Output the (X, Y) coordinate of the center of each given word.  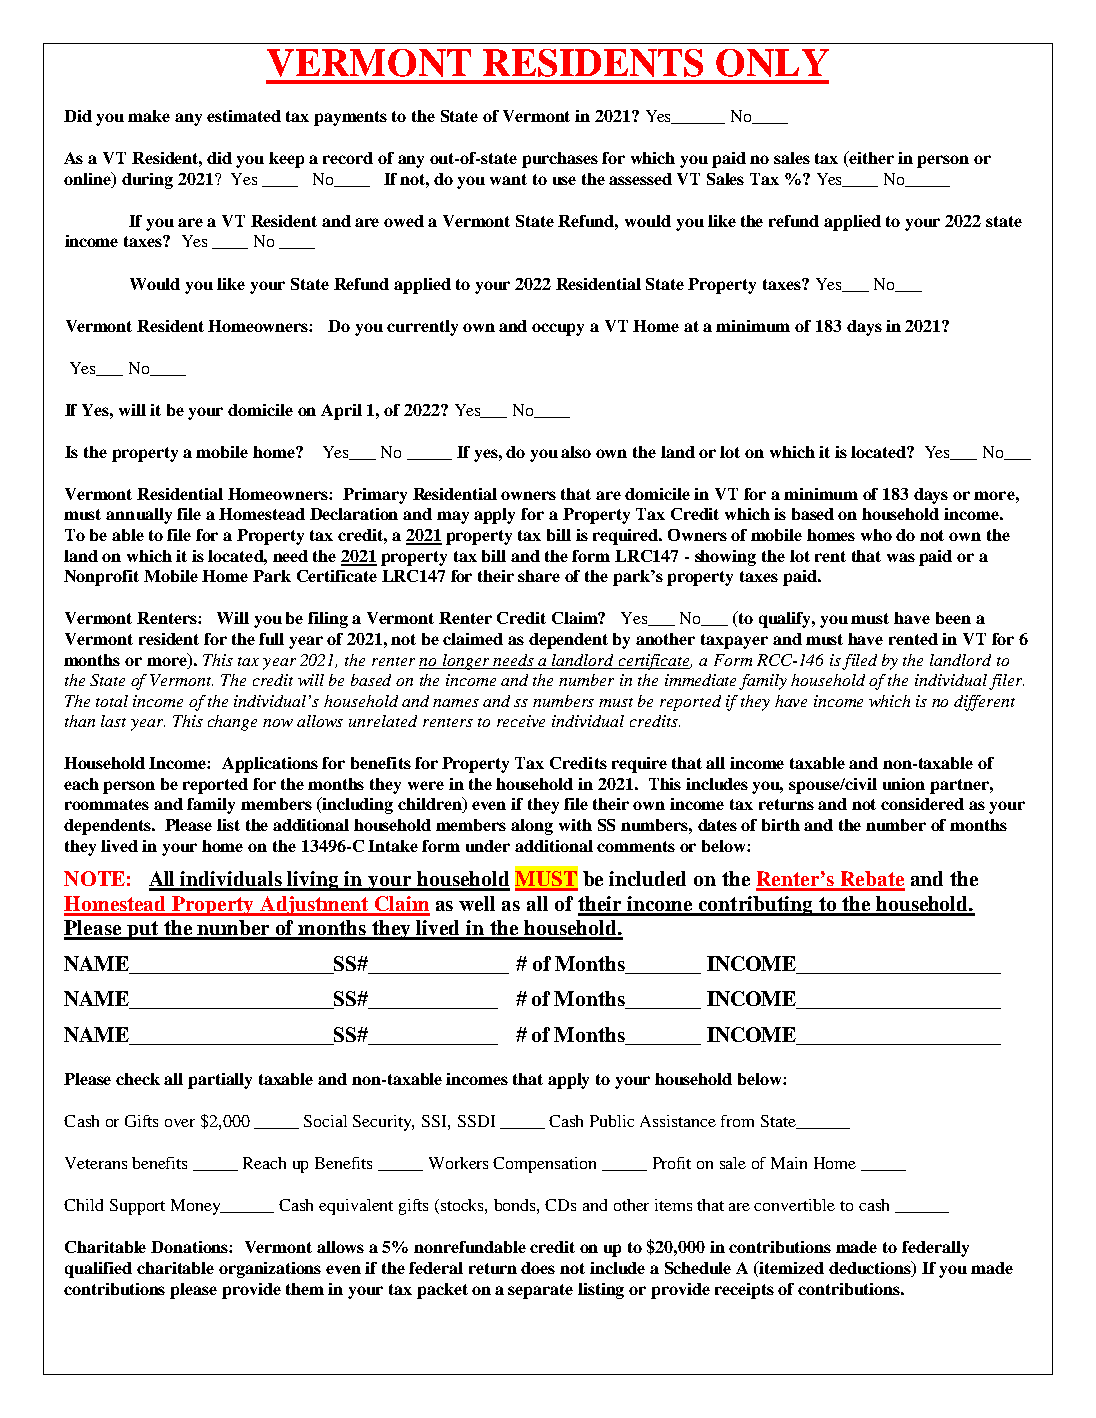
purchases (560, 160)
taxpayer (734, 641)
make (149, 116)
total (112, 701)
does (538, 1268)
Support (137, 1207)
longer (466, 662)
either (870, 159)
